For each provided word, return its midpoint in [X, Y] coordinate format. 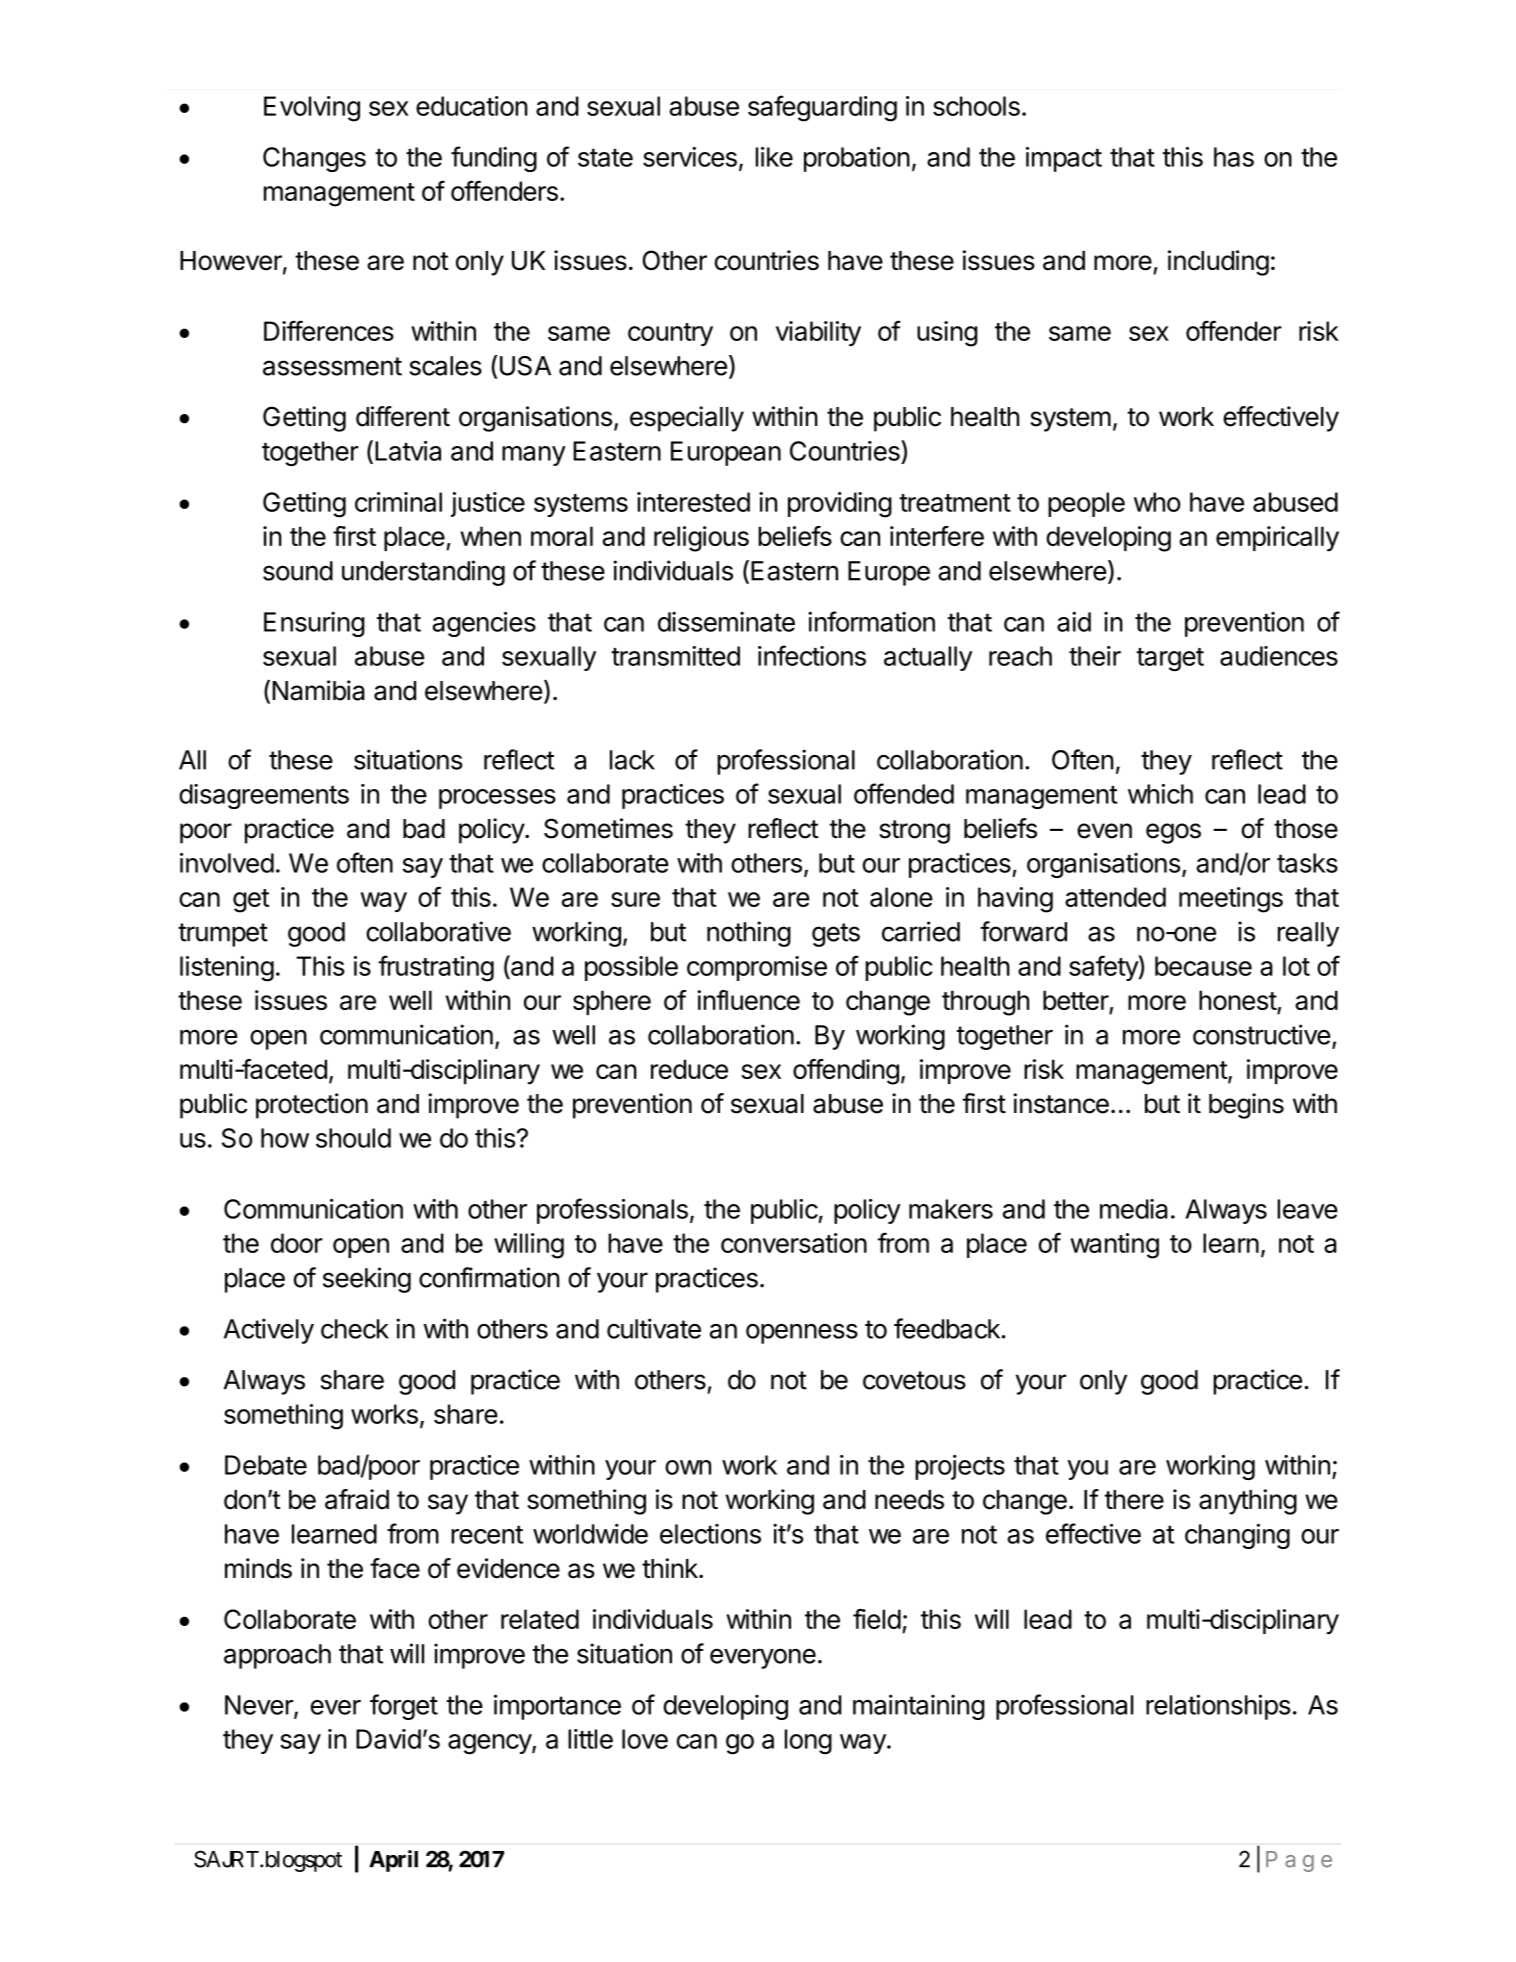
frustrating [436, 968]
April [393, 1861]
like [774, 157]
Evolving [312, 109]
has [1234, 157]
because [1203, 966]
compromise [757, 968]
